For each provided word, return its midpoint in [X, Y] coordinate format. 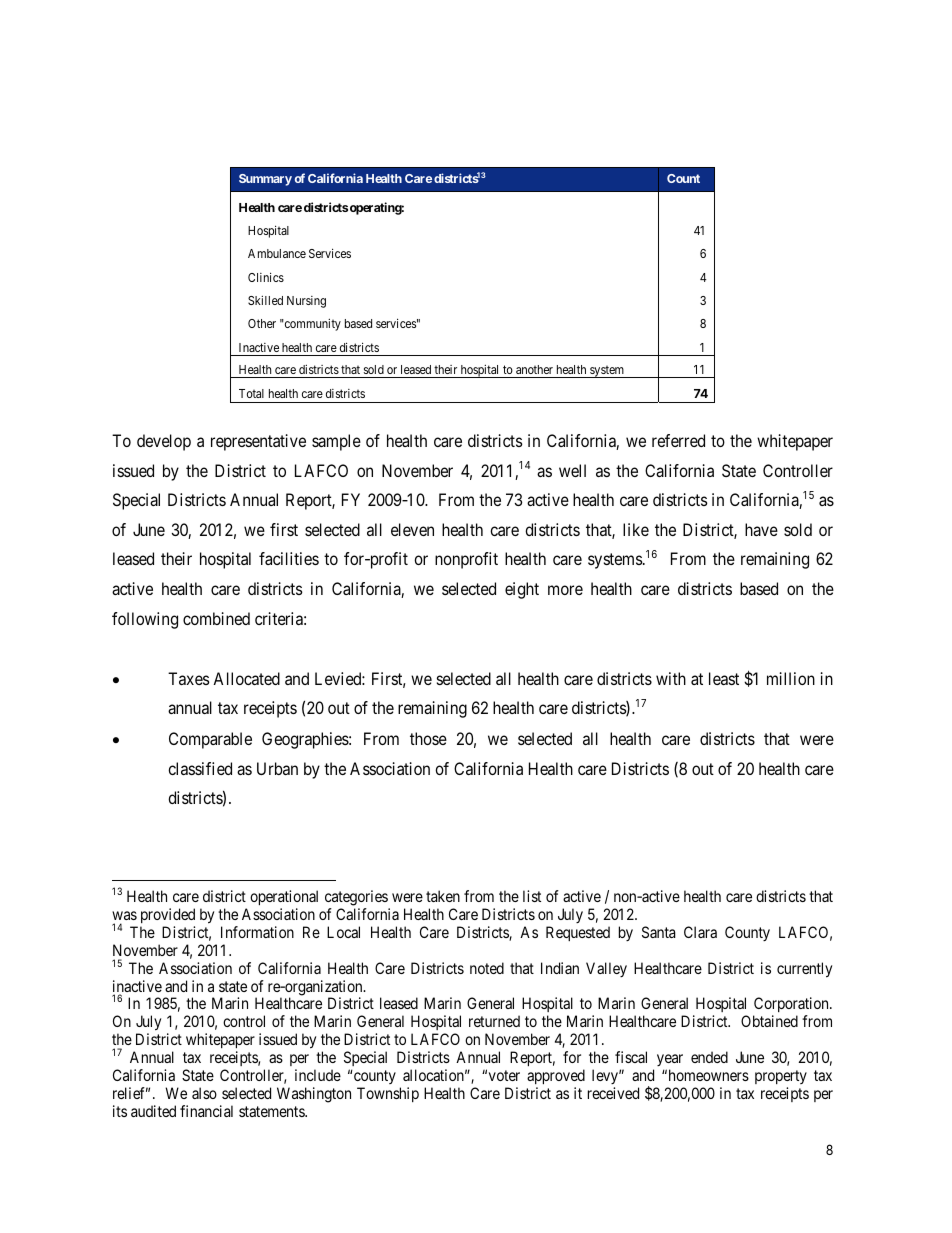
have [761, 529]
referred [678, 440]
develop [164, 442]
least [724, 678]
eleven [412, 529]
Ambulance [277, 253]
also [204, 1093]
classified [200, 768]
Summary [265, 180]
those [428, 738]
